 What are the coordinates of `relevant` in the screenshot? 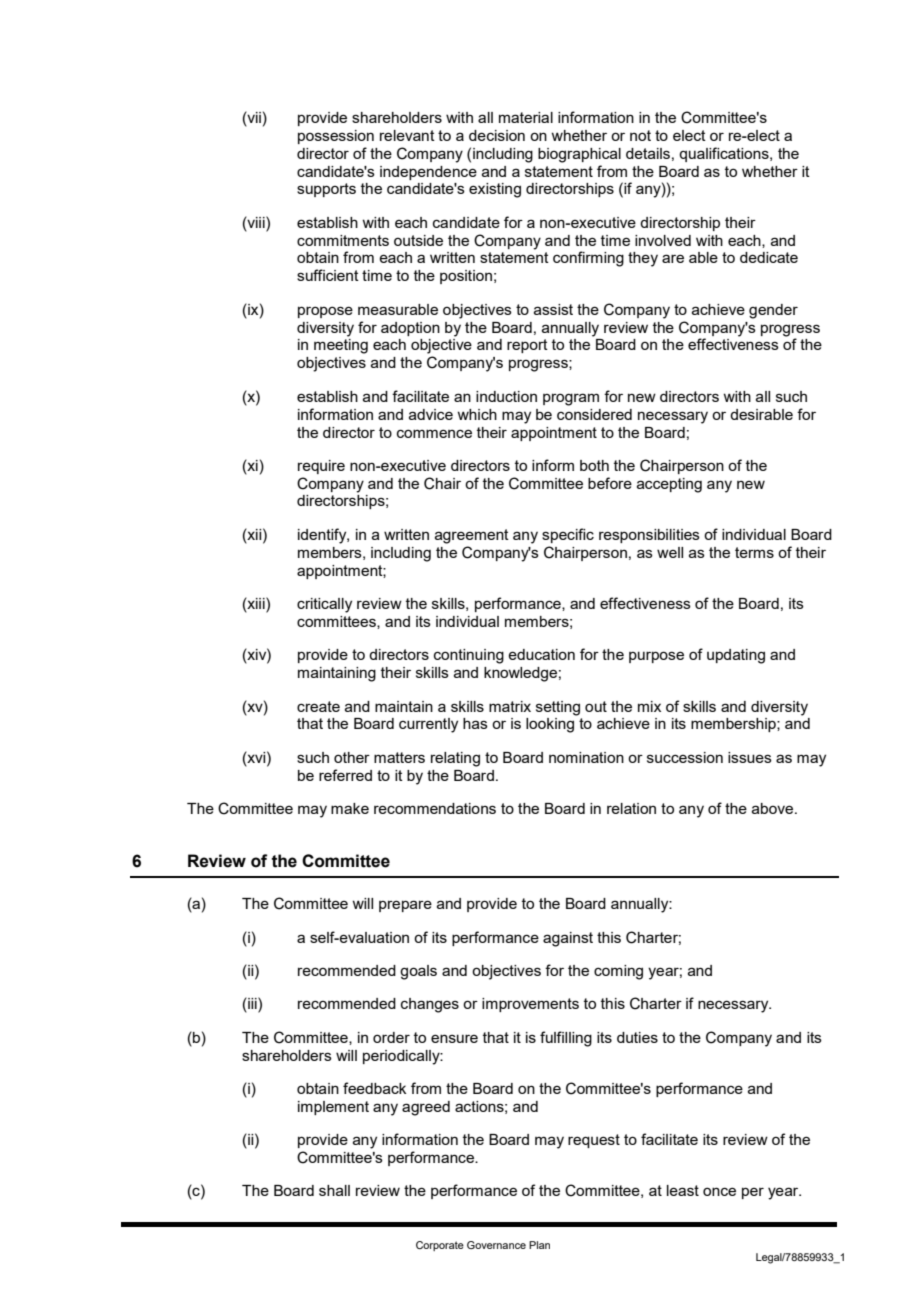 It's located at (407, 135).
